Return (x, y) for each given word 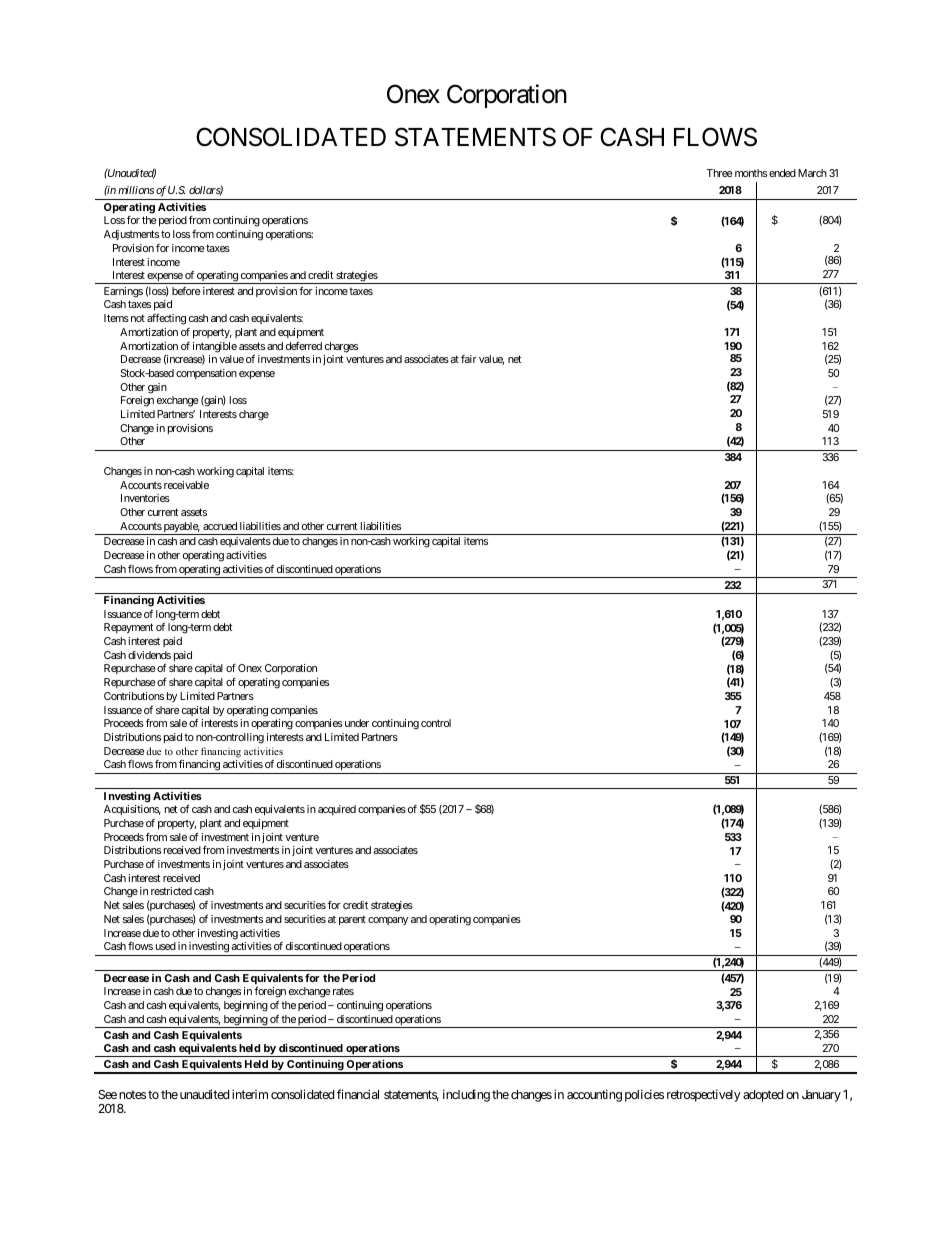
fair (469, 359)
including (466, 1095)
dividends (149, 655)
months (749, 173)
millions (136, 190)
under (357, 723)
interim (250, 1094)
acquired (337, 810)
